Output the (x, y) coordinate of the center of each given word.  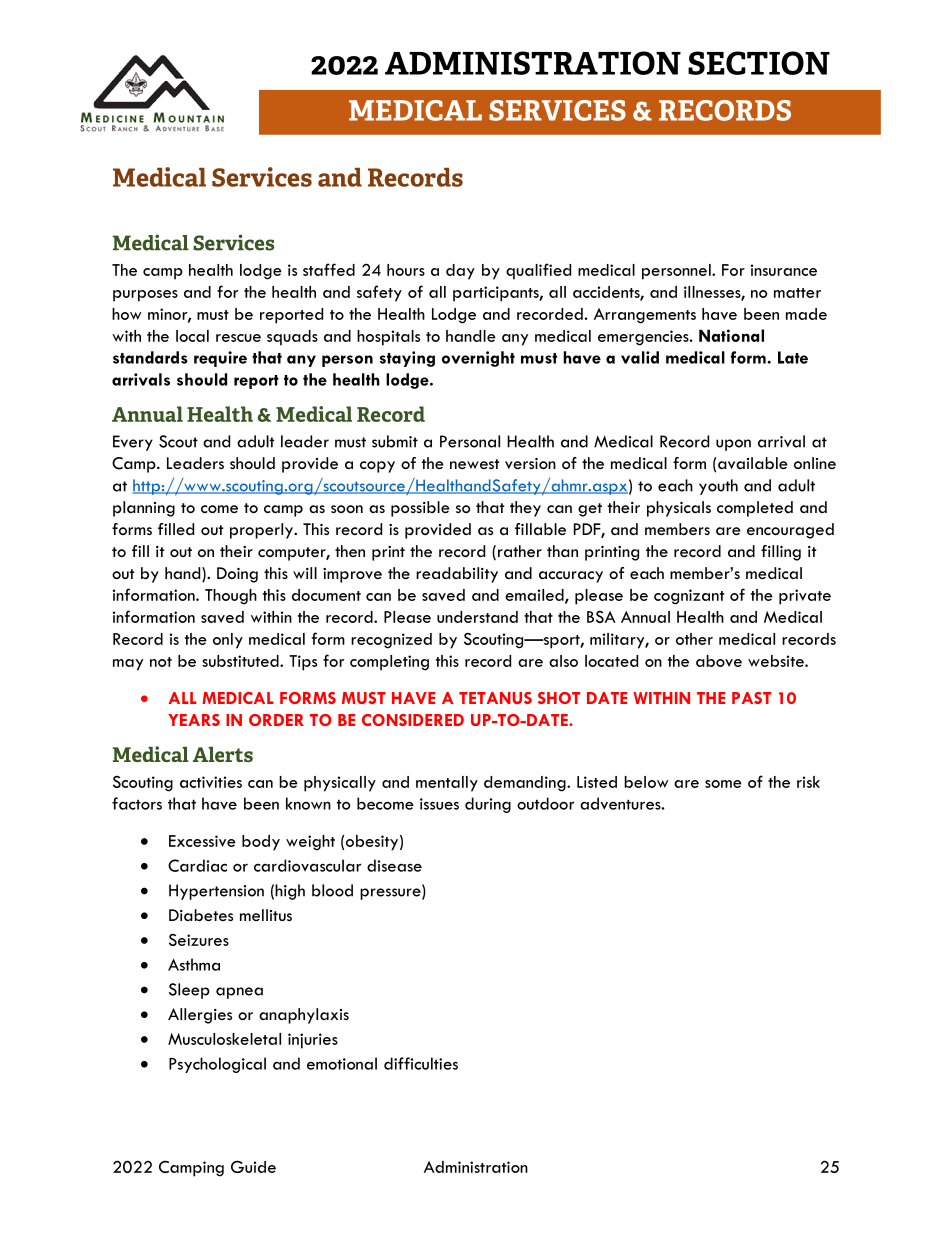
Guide (253, 1166)
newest (475, 464)
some (723, 784)
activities (211, 782)
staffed (329, 269)
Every (133, 443)
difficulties (421, 1063)
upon (733, 445)
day (460, 272)
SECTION (759, 63)
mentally (447, 784)
